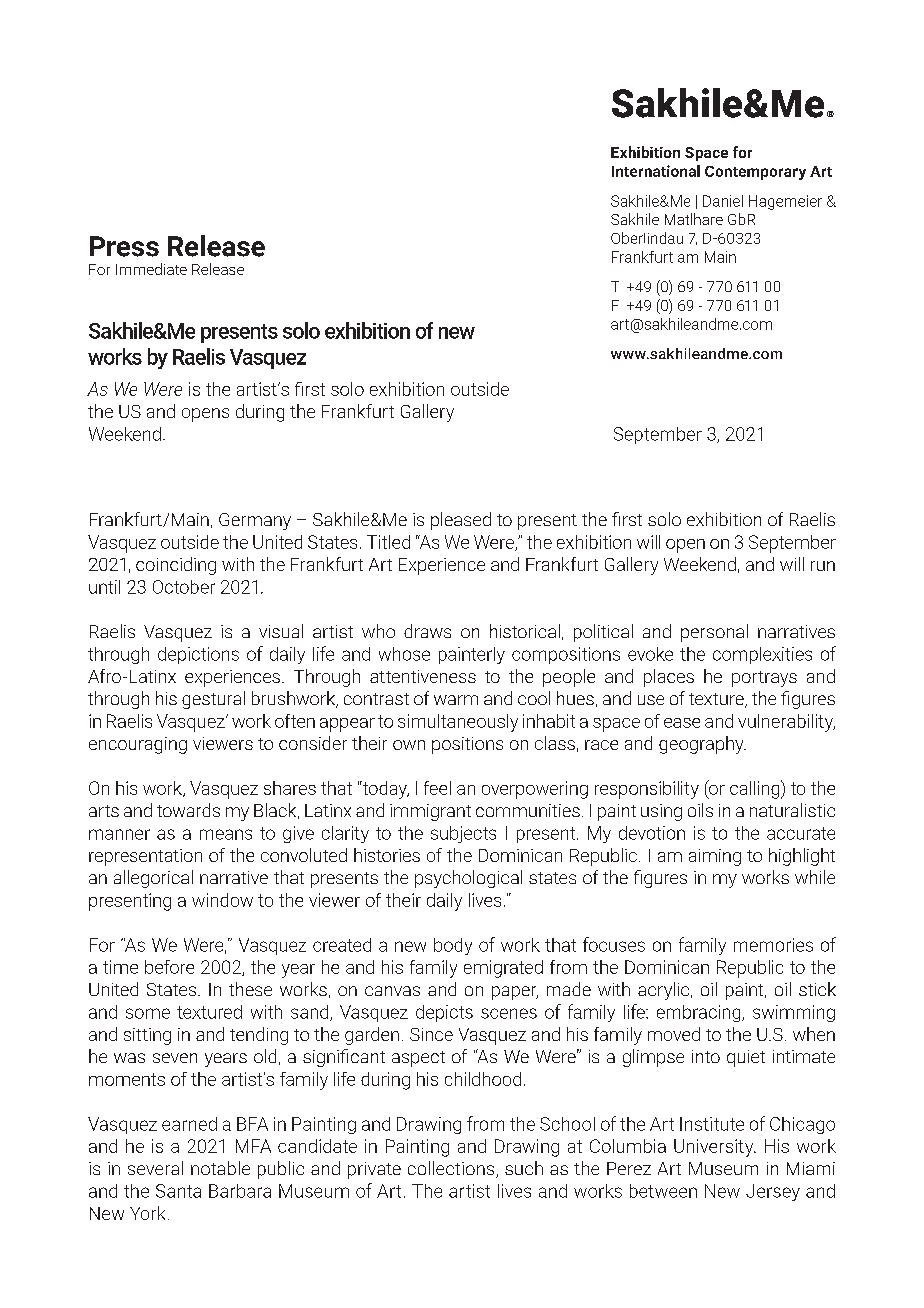 This document has height=1308, width=924. I want to click on Daniel, so click(723, 201).
